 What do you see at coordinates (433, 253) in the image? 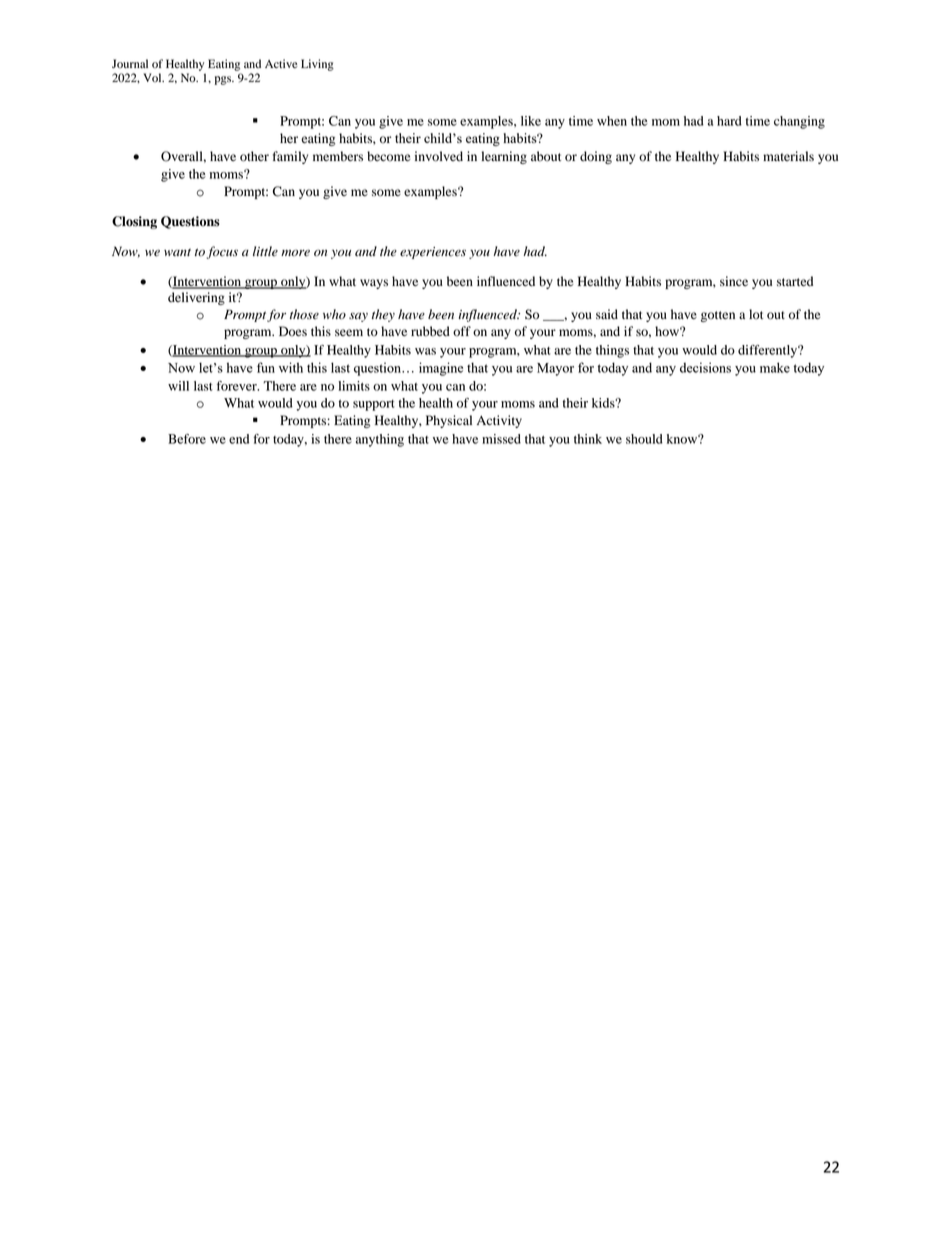
I see `experiences` at bounding box center [433, 253].
